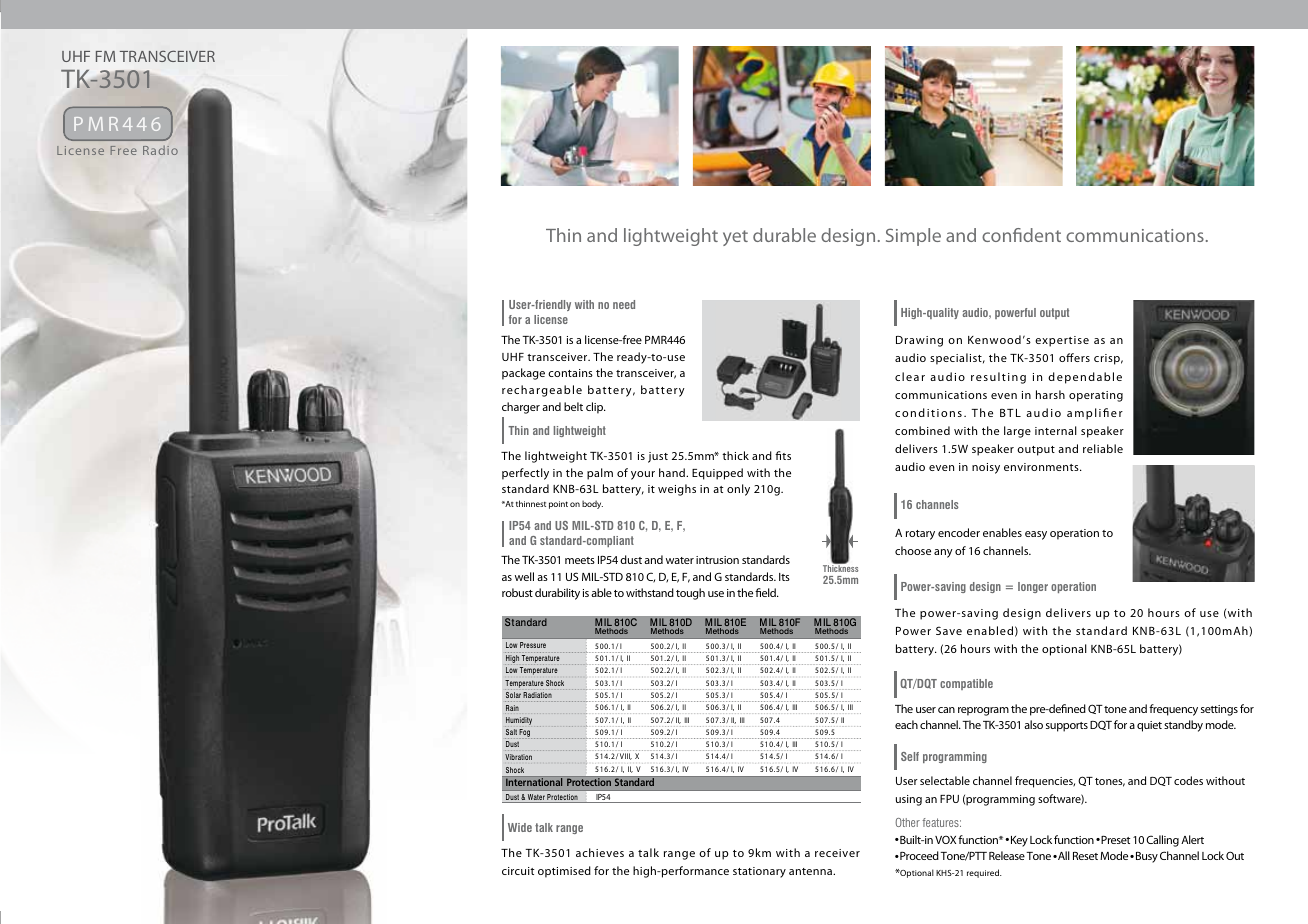 Image resolution: width=1308 pixels, height=924 pixels. Describe the element at coordinates (1056, 430) in the document. I see `internal` at that location.
